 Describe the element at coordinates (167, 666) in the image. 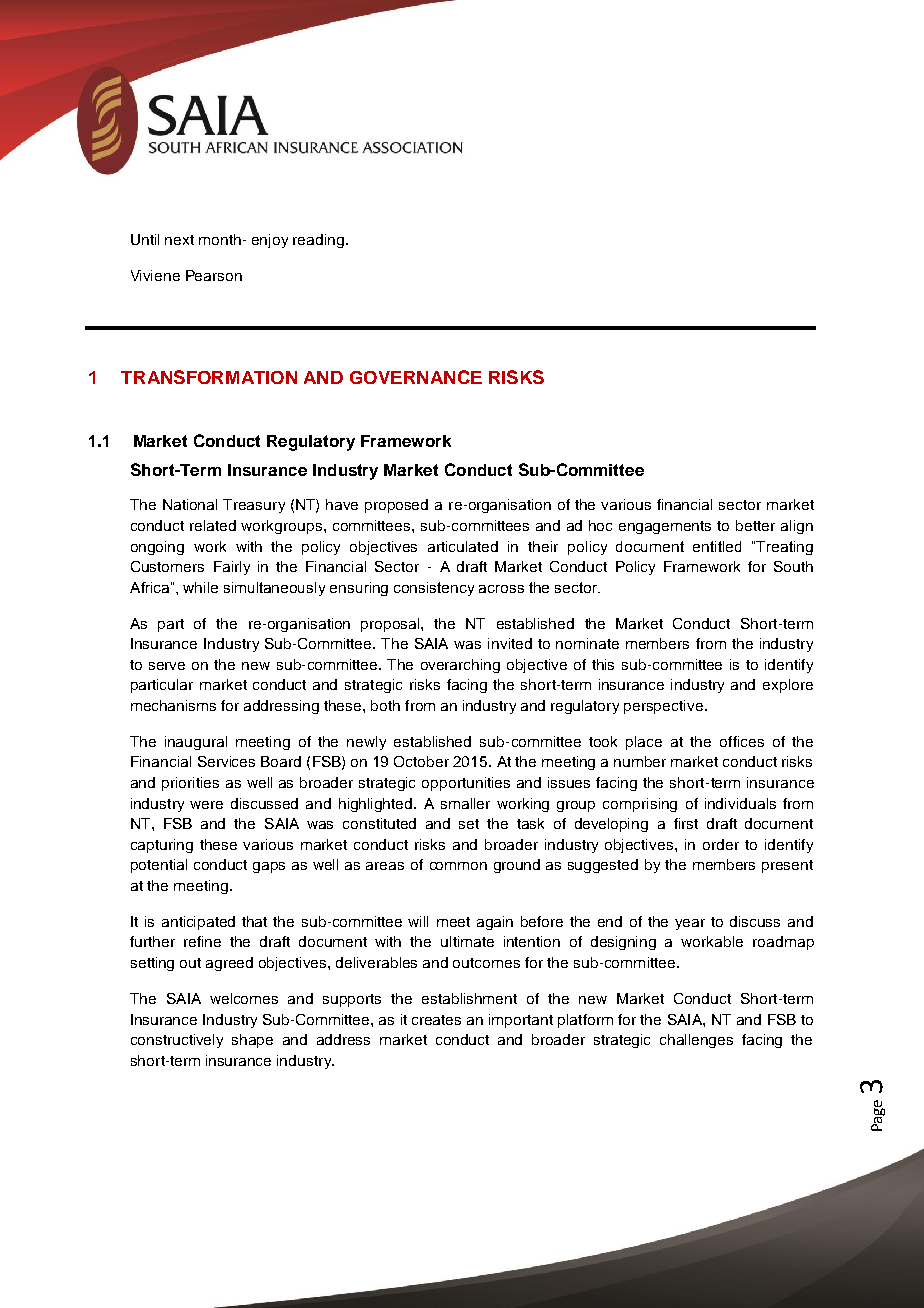

I see `serve` at that location.
